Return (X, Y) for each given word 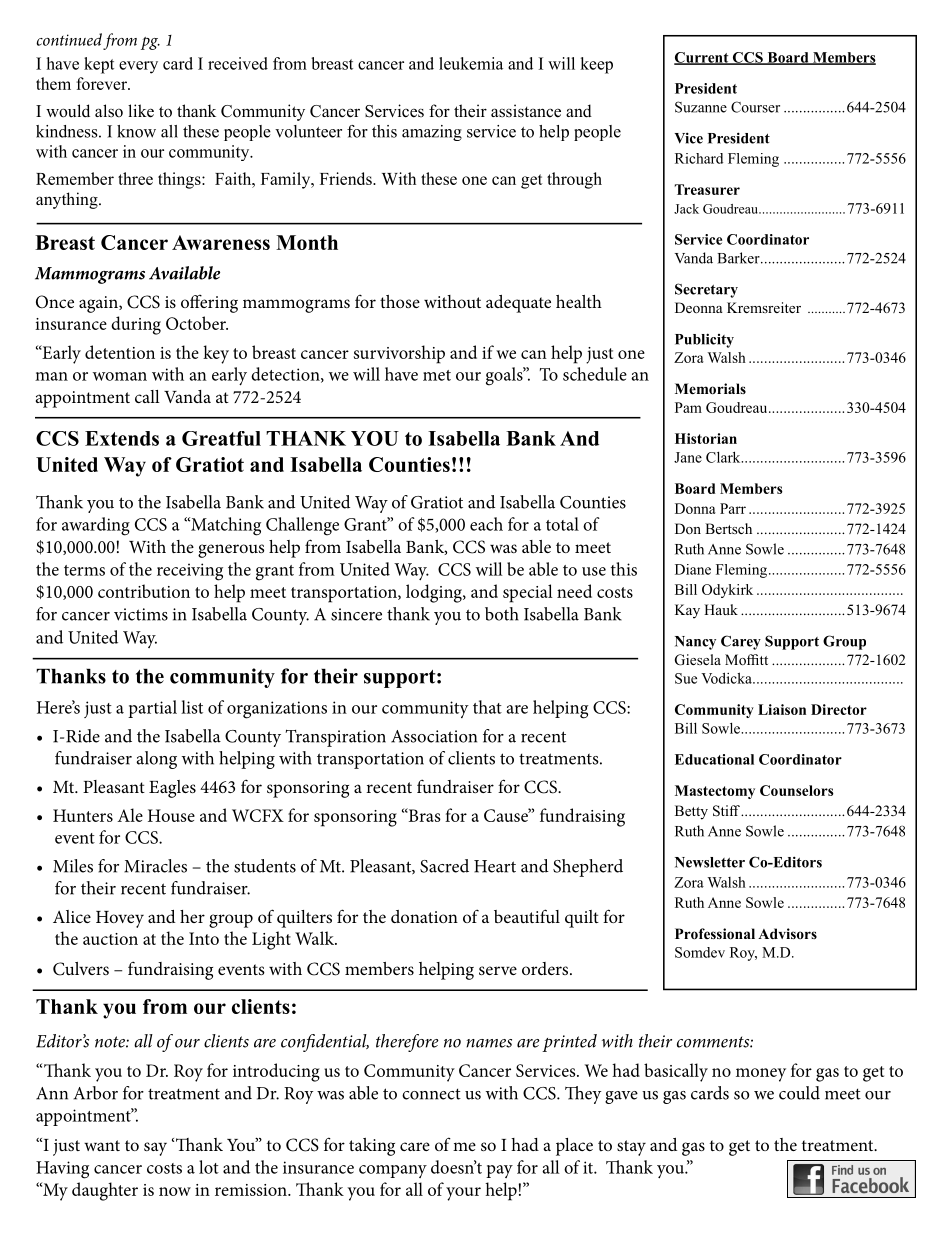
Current (702, 58)
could (799, 1093)
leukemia (471, 63)
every (138, 67)
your (463, 1194)
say (155, 1149)
